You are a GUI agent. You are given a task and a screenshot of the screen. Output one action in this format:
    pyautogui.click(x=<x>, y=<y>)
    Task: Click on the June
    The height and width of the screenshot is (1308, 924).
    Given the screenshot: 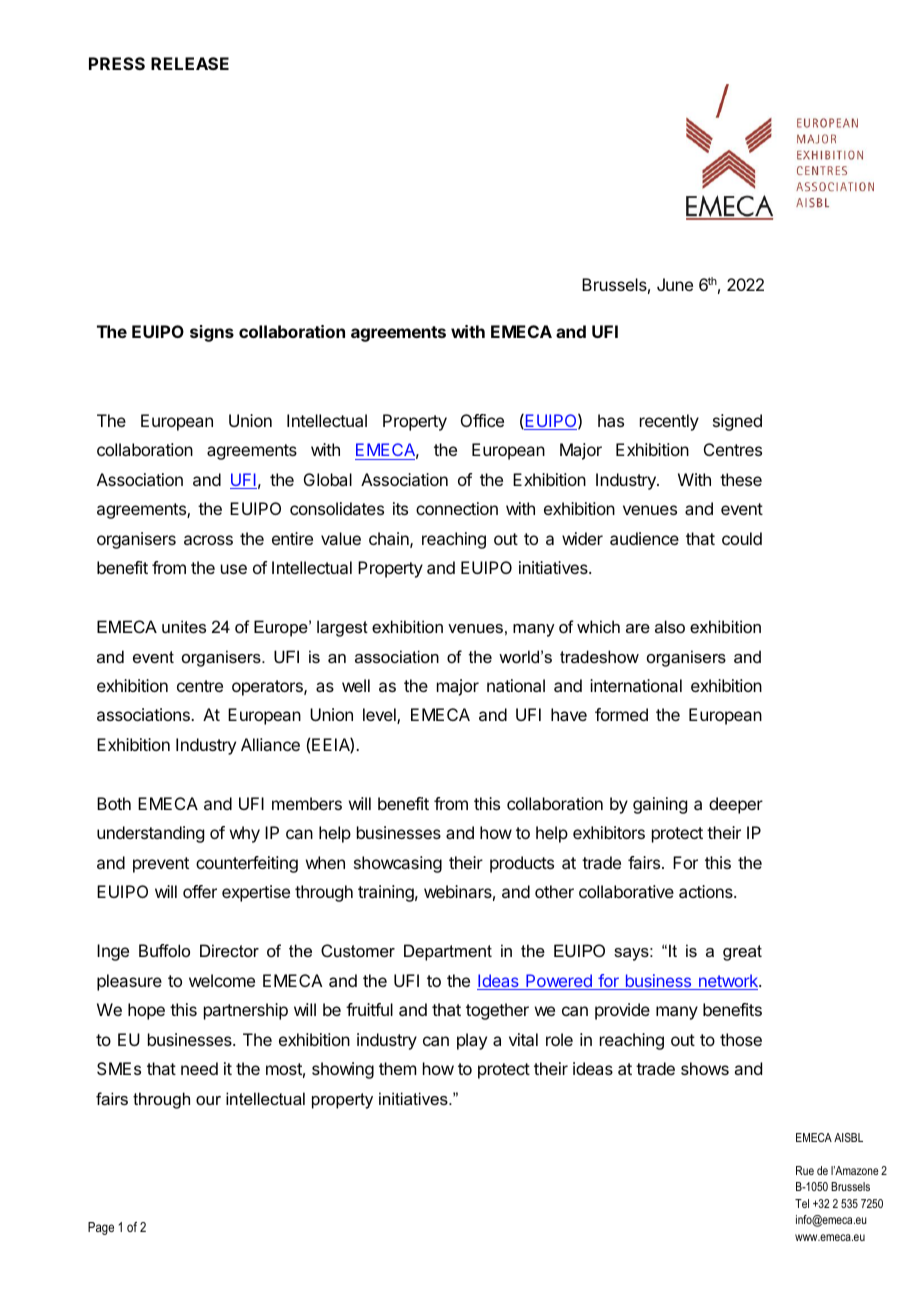 What is the action you would take?
    pyautogui.click(x=675, y=284)
